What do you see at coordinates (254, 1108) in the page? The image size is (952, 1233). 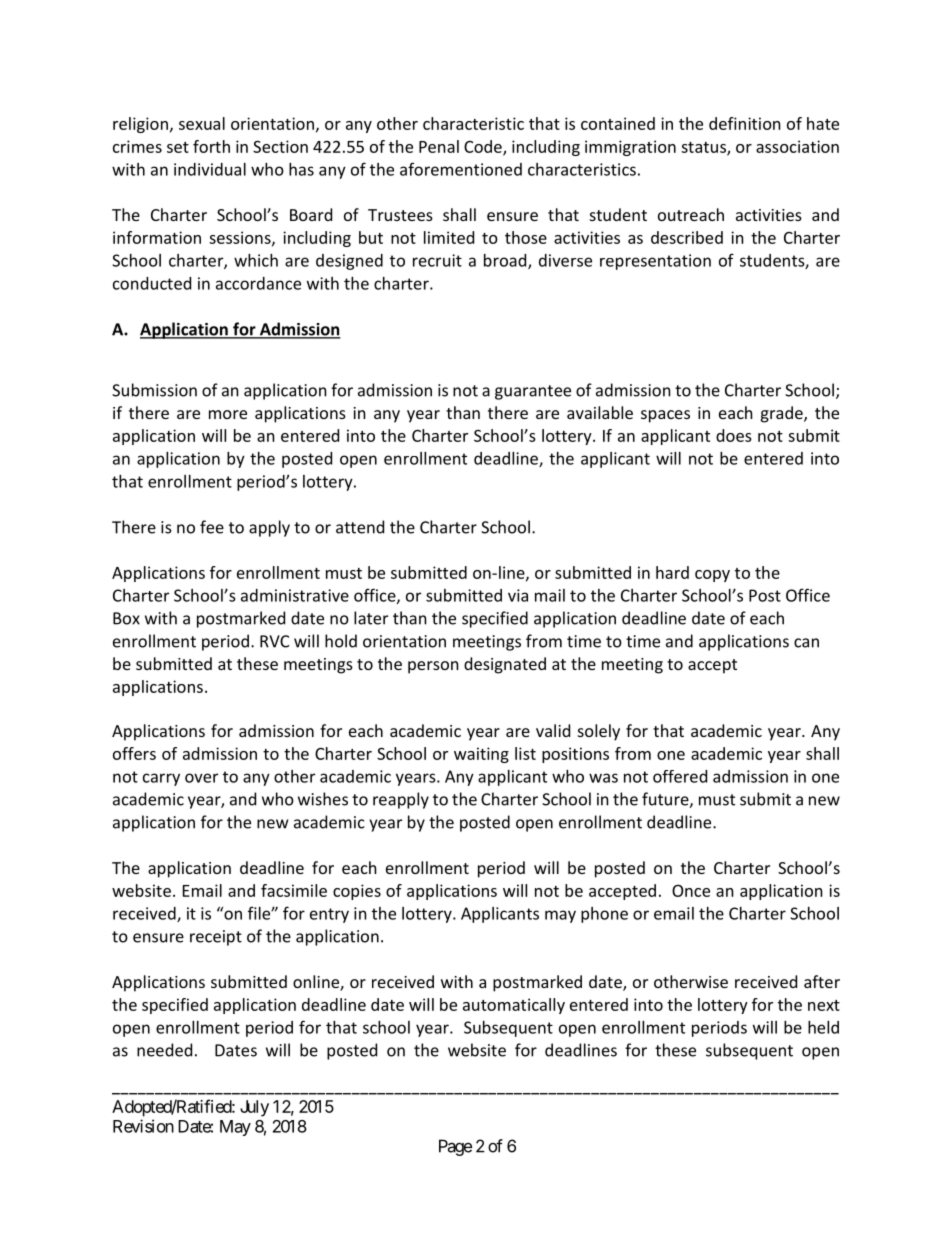 I see `July` at bounding box center [254, 1108].
